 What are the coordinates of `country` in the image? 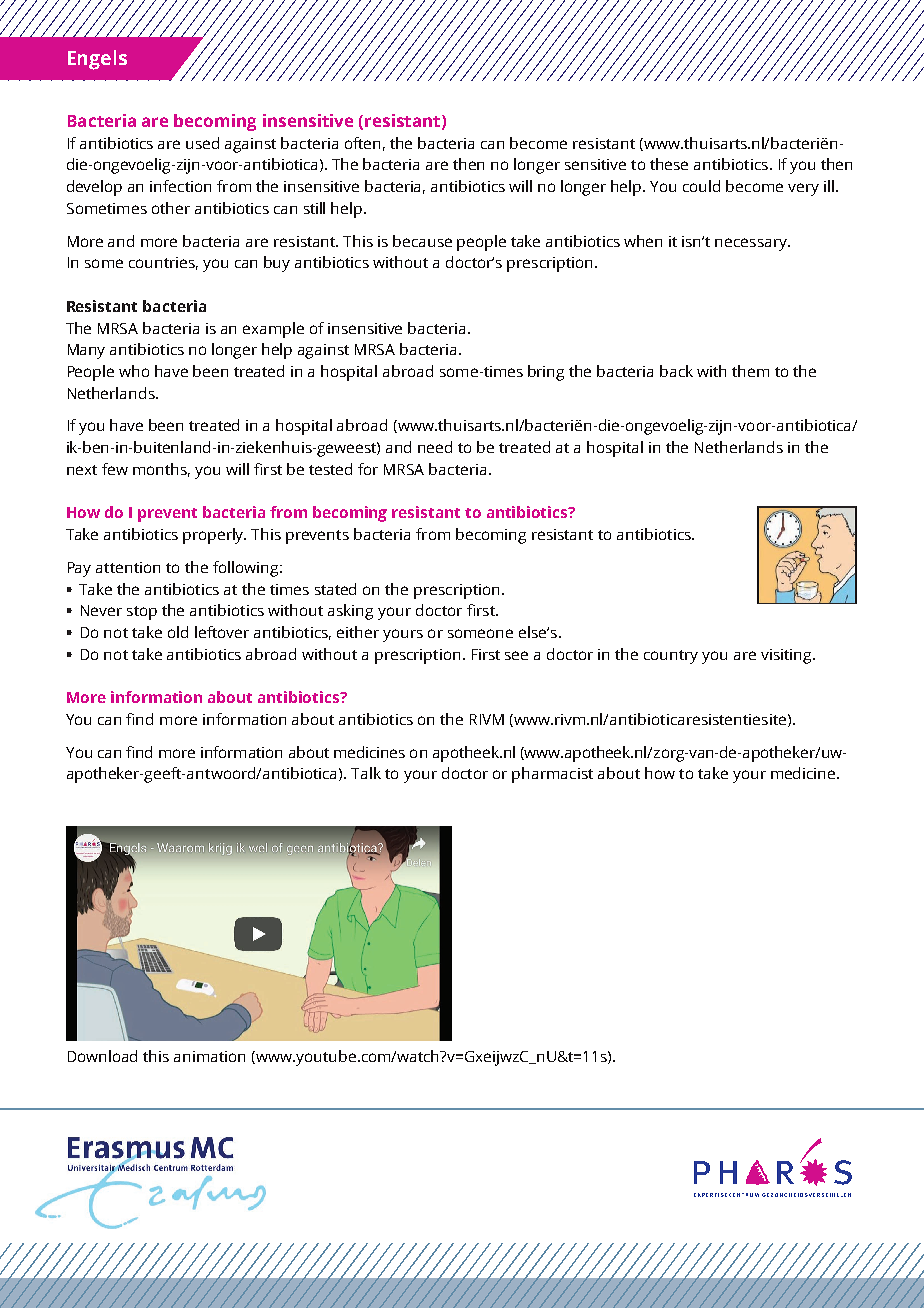 It's located at (671, 657).
